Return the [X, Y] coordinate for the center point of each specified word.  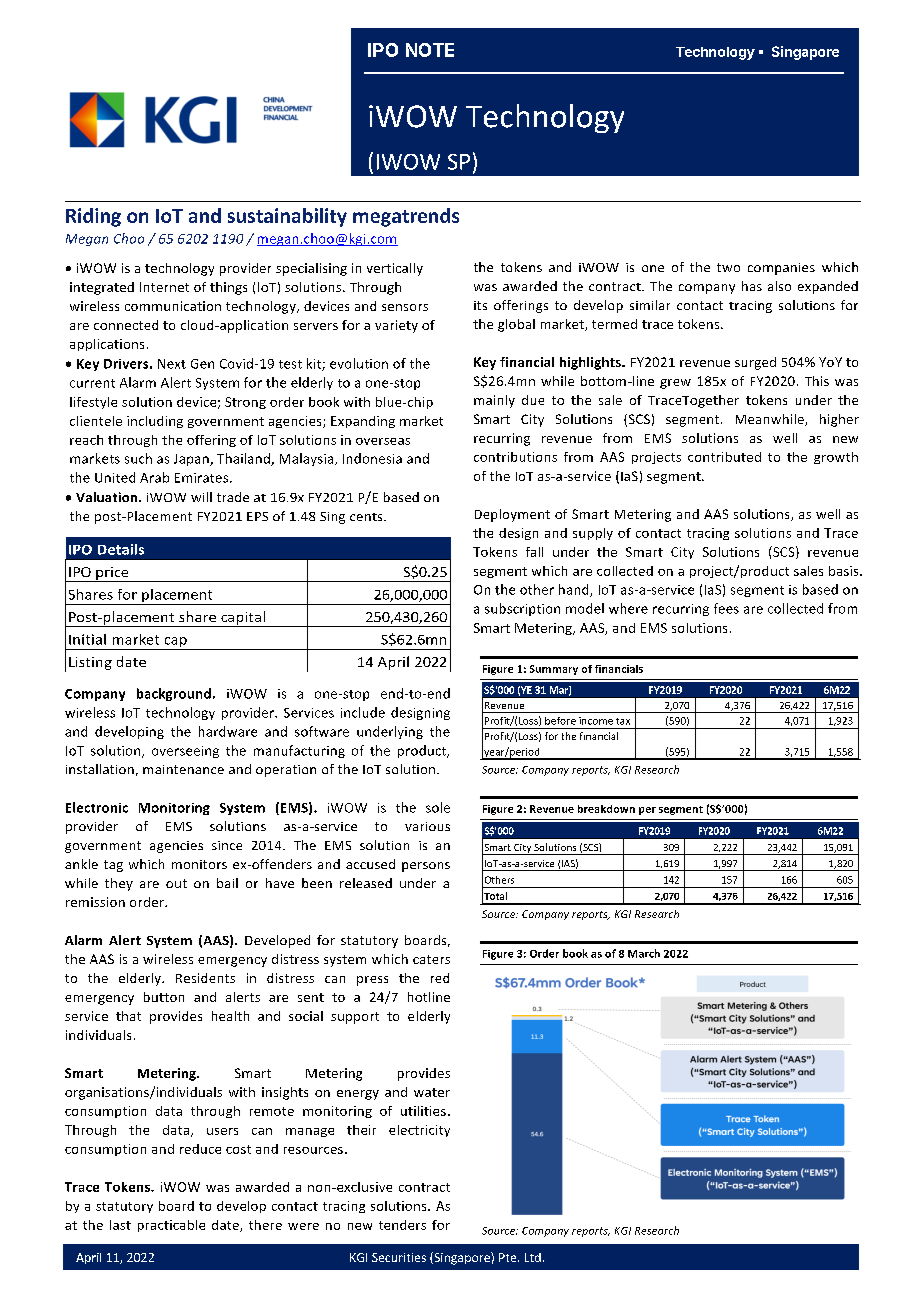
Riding [93, 217]
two [728, 267]
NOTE [430, 50]
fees [726, 608]
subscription [522, 609]
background [174, 694]
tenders [402, 1225]
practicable [171, 1226]
